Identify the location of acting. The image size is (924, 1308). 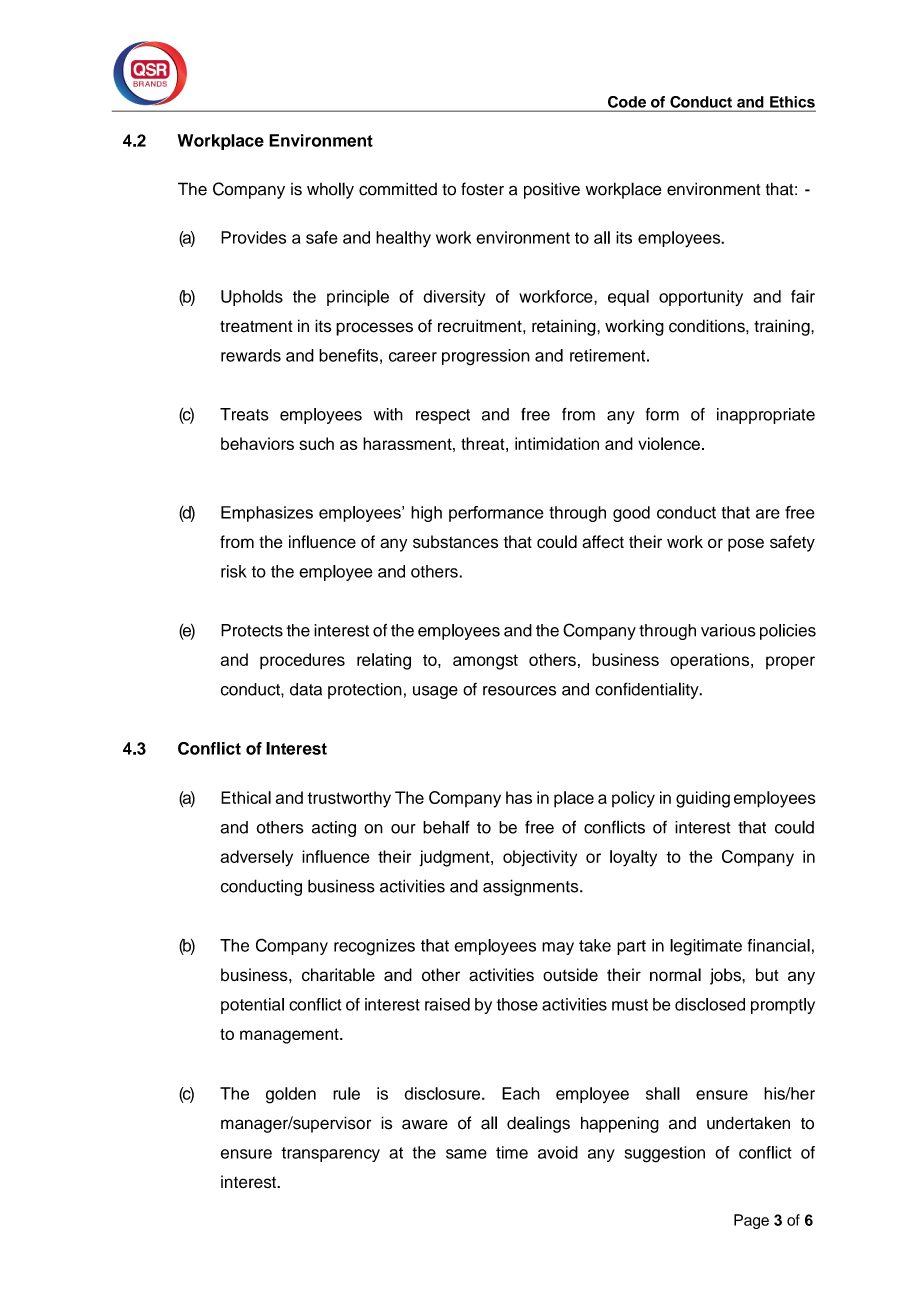
(334, 829).
